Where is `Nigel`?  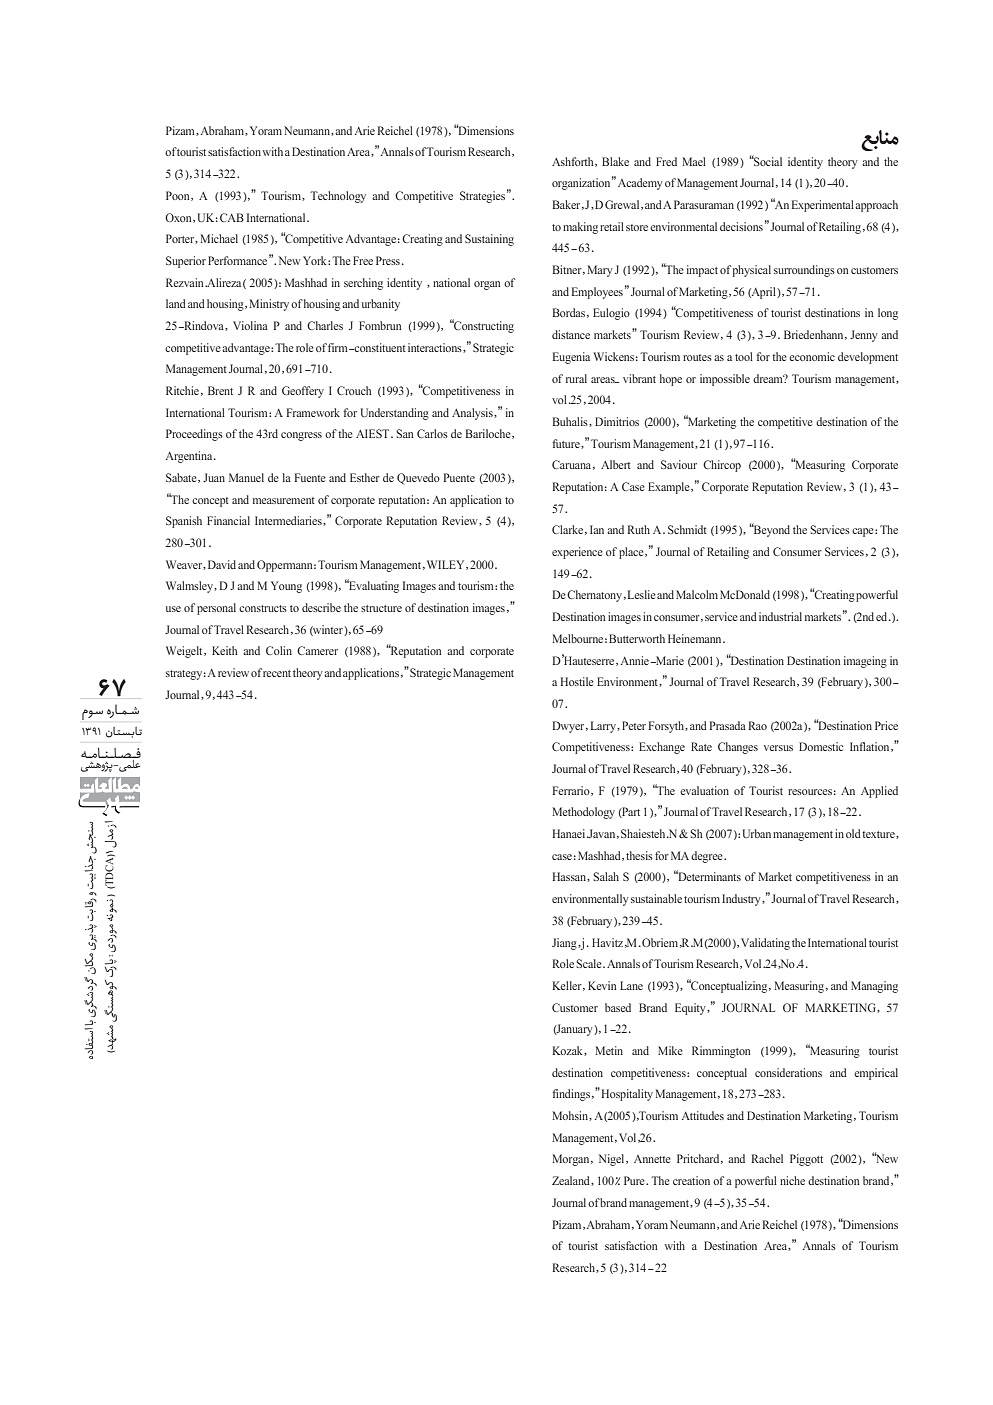
Nigel is located at coordinates (613, 1160).
